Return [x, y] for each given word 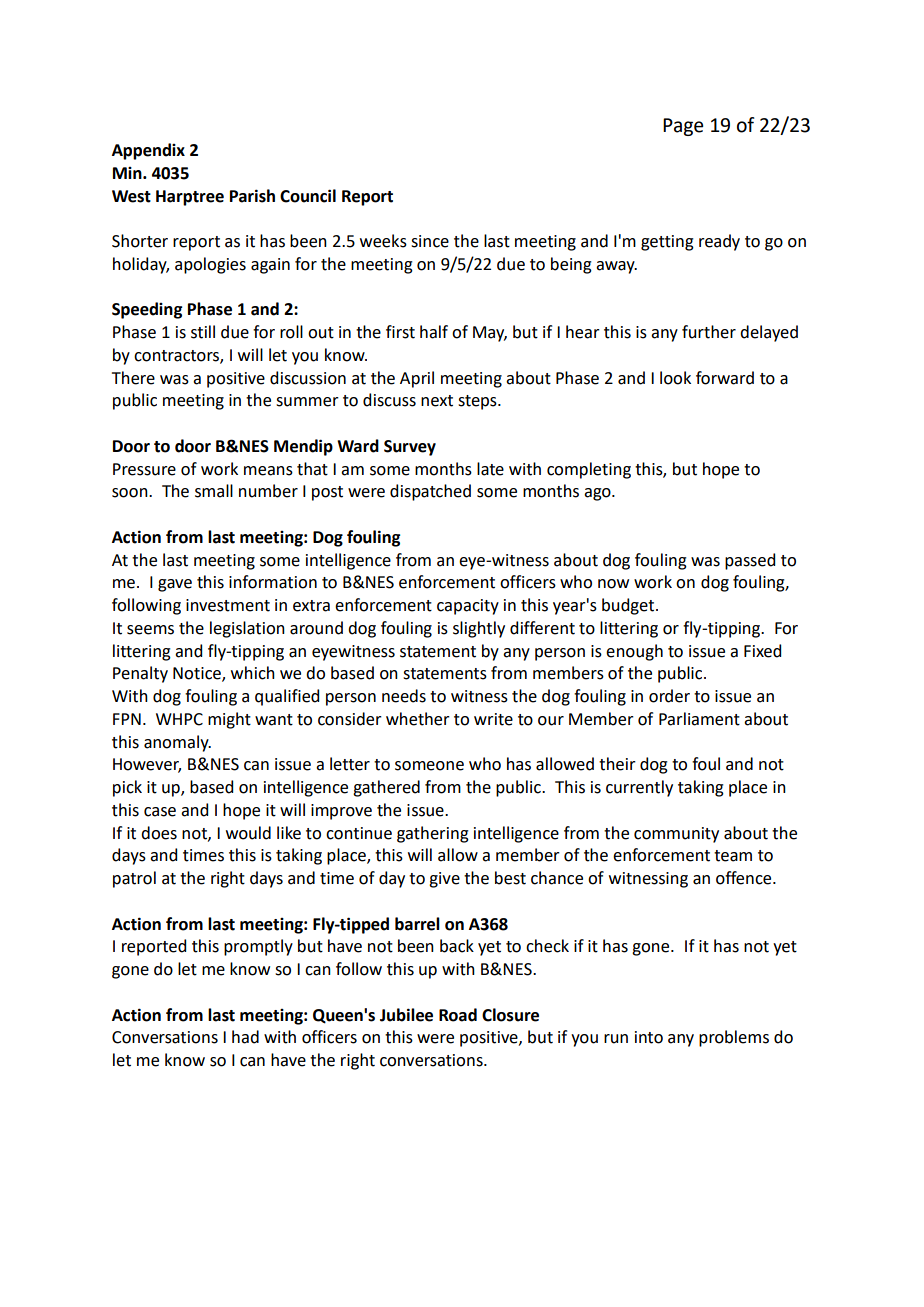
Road [458, 1015]
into [649, 1037]
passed [750, 561]
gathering [433, 834]
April [417, 379]
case [160, 812]
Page [683, 127]
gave [175, 585]
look [675, 378]
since [430, 241]
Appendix [148, 151]
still [203, 332]
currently [639, 788]
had [245, 1037]
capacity [468, 607]
